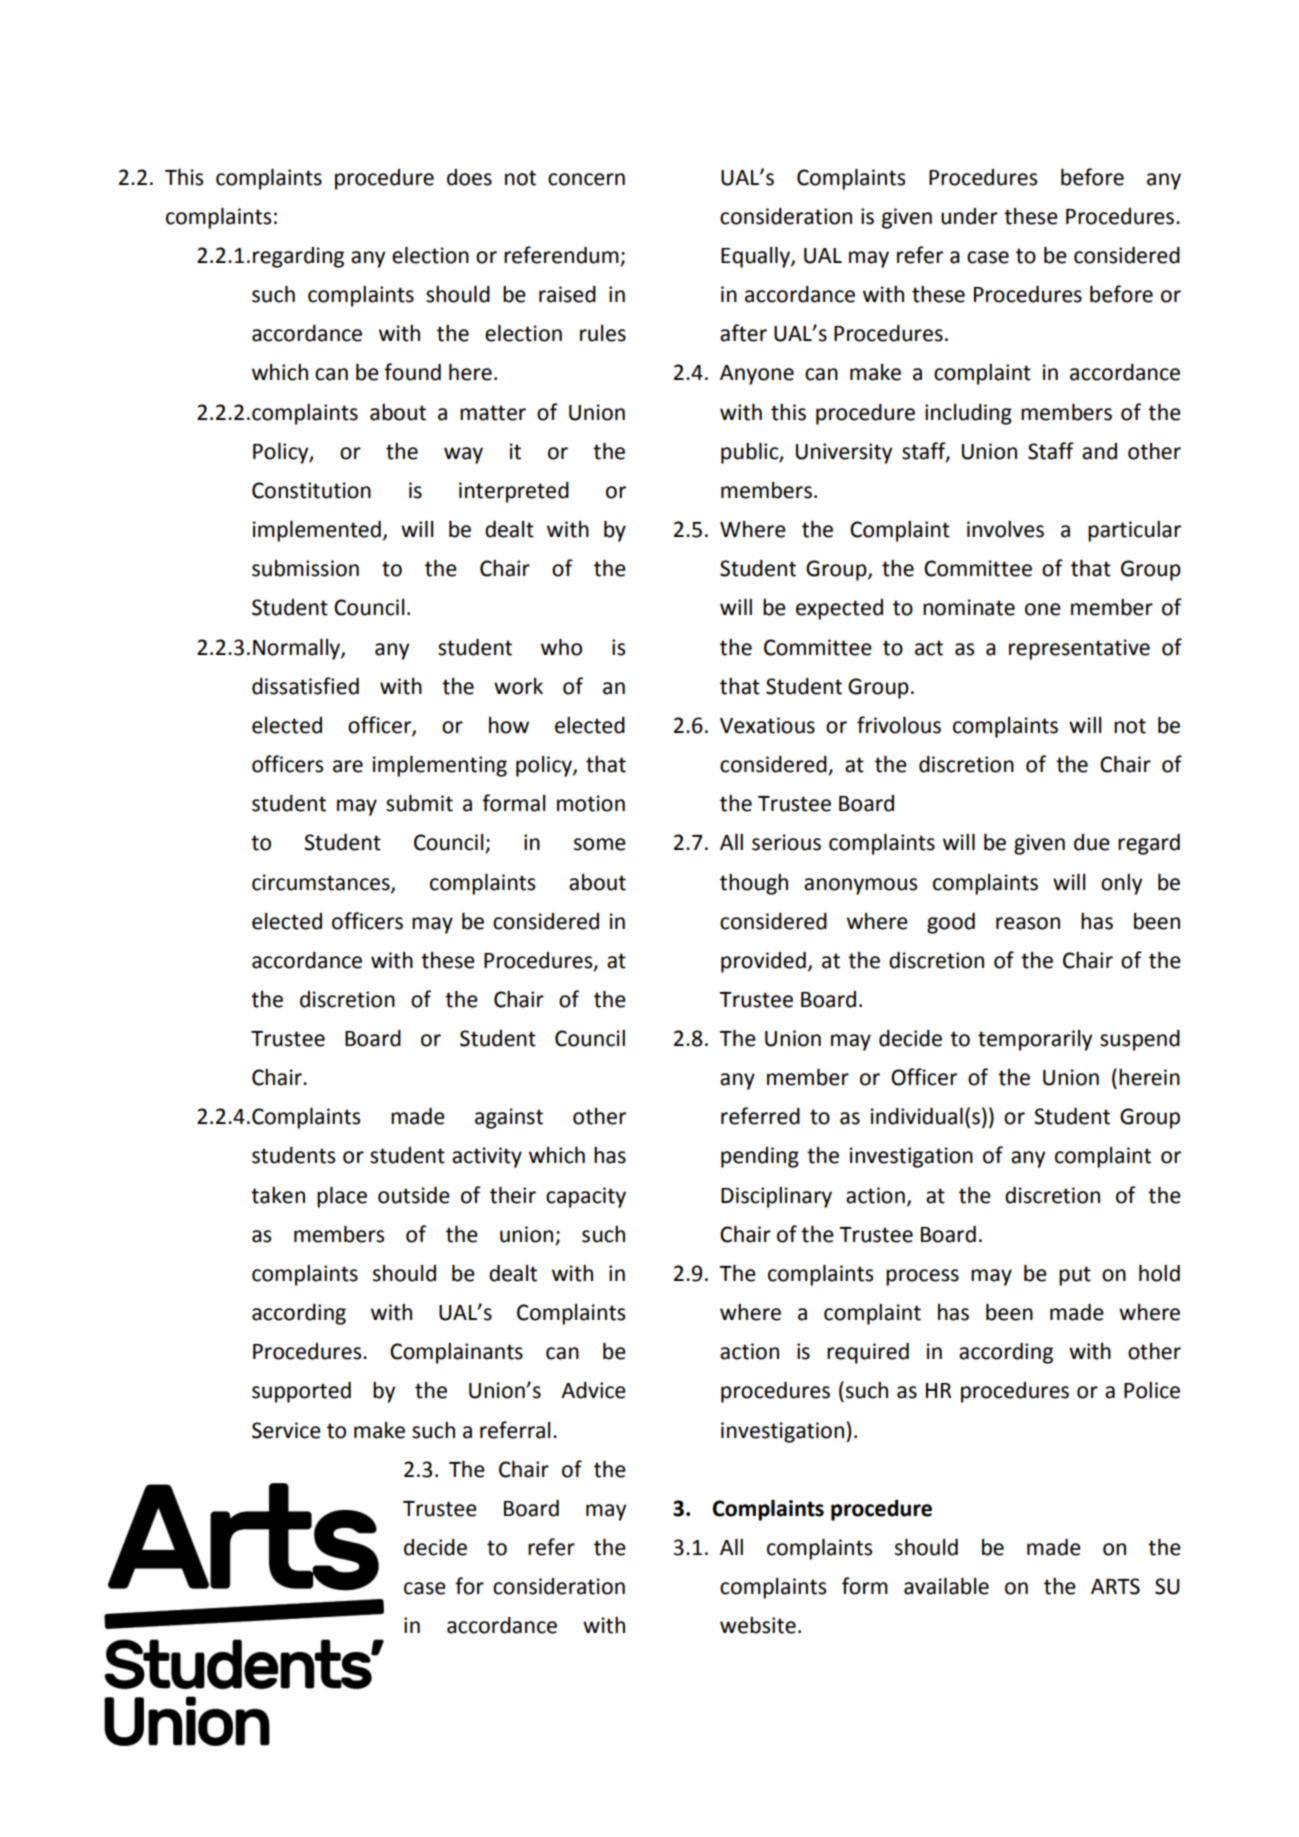  What do you see at coordinates (286, 1430) in the screenshot?
I see `Service` at bounding box center [286, 1430].
